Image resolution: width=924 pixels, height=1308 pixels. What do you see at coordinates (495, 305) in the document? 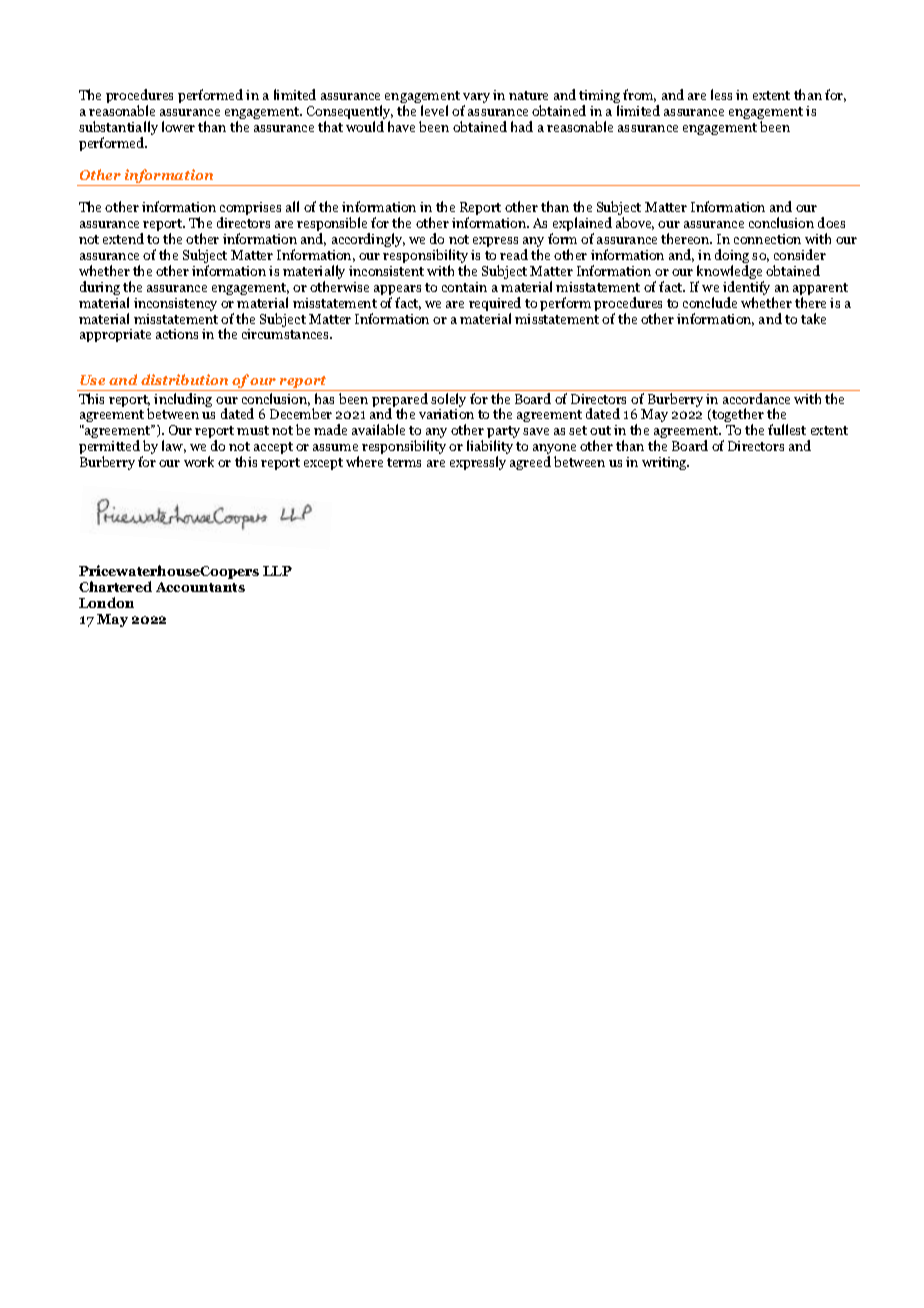
I see `required` at bounding box center [495, 305].
